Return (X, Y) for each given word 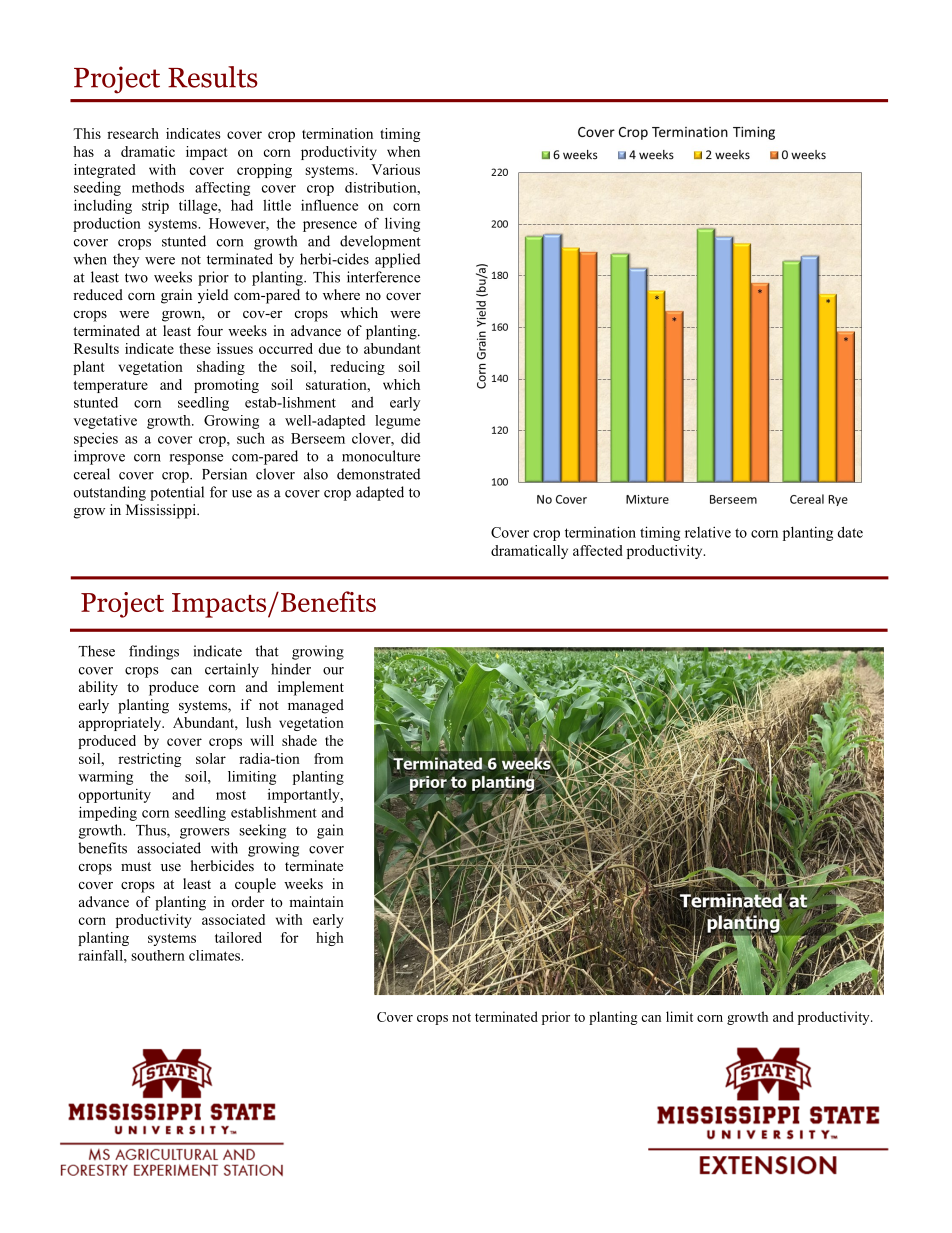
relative (708, 532)
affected (598, 550)
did (410, 438)
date (850, 532)
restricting (149, 760)
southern (158, 955)
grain (176, 296)
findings (154, 652)
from (328, 758)
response (196, 459)
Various (395, 169)
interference (383, 277)
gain (330, 831)
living (402, 224)
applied (397, 260)
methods (158, 187)
